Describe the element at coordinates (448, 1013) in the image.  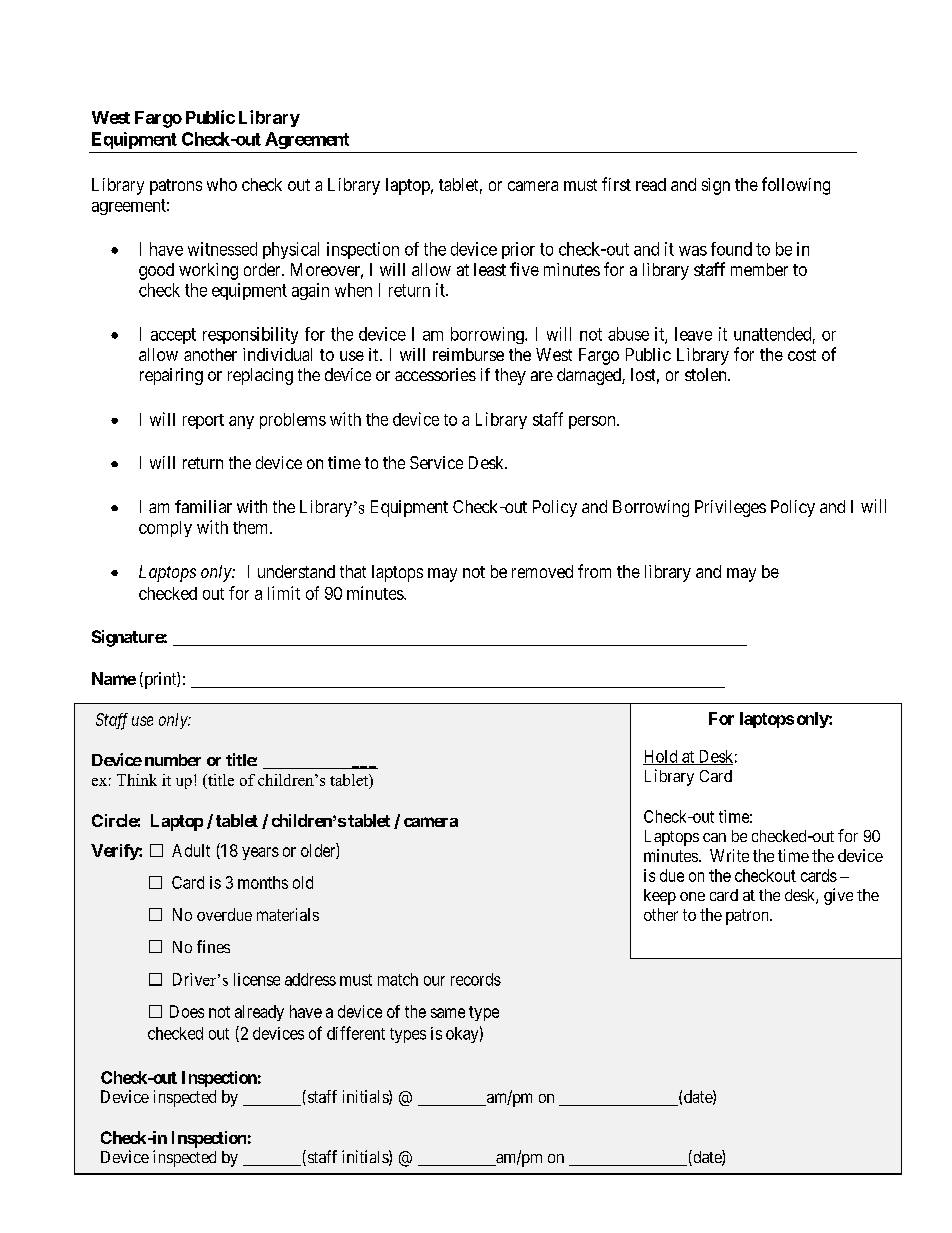
I see `same` at that location.
